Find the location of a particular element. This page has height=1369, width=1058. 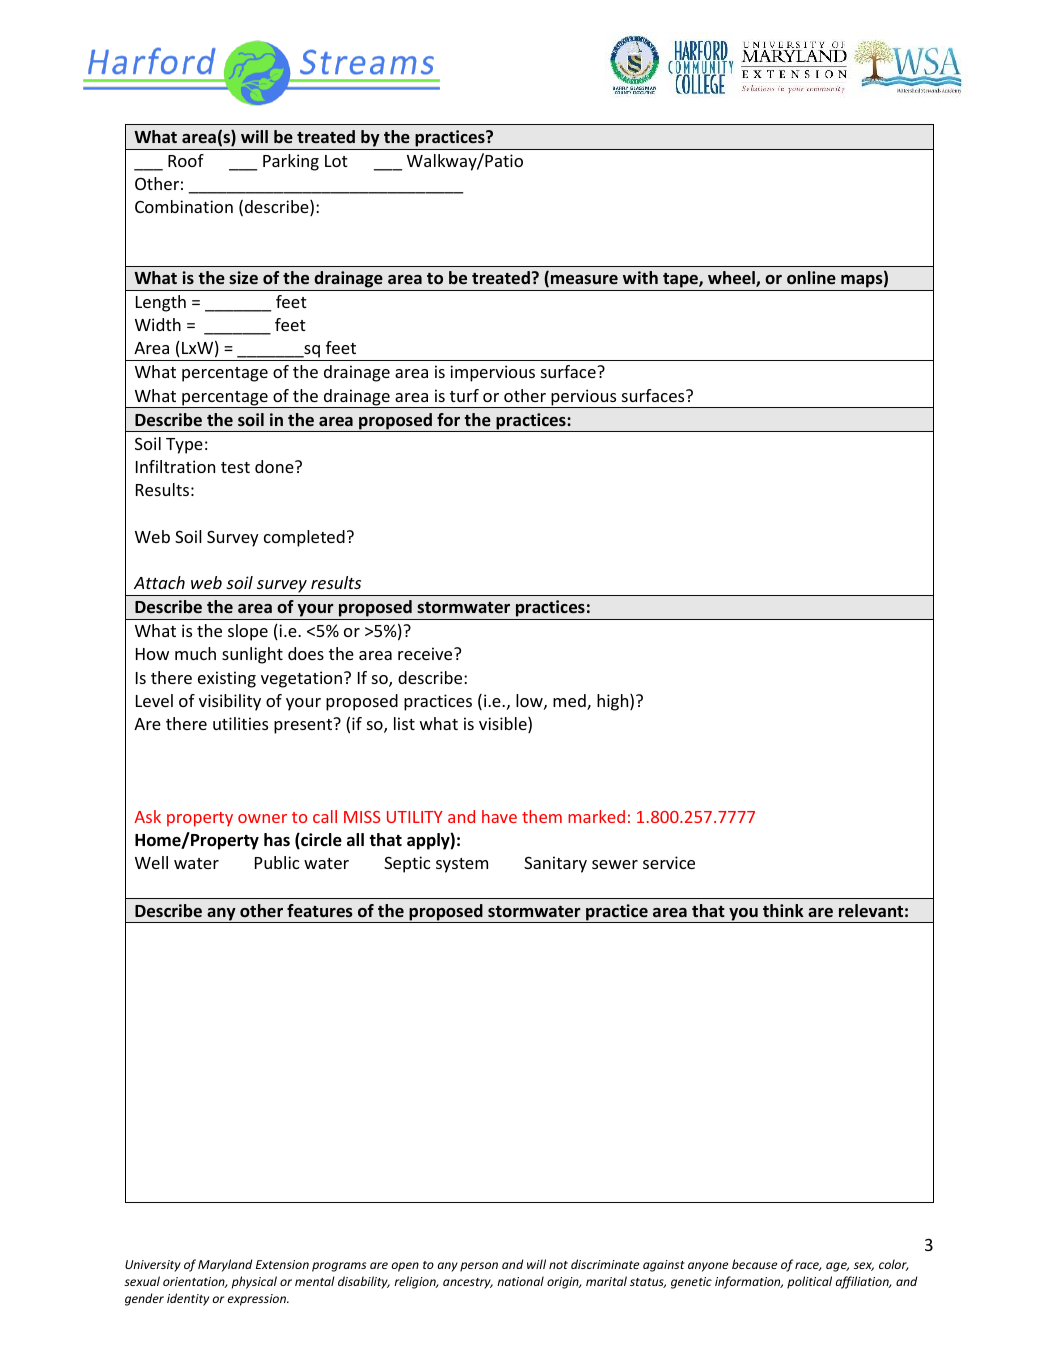

Combination is located at coordinates (184, 206).
